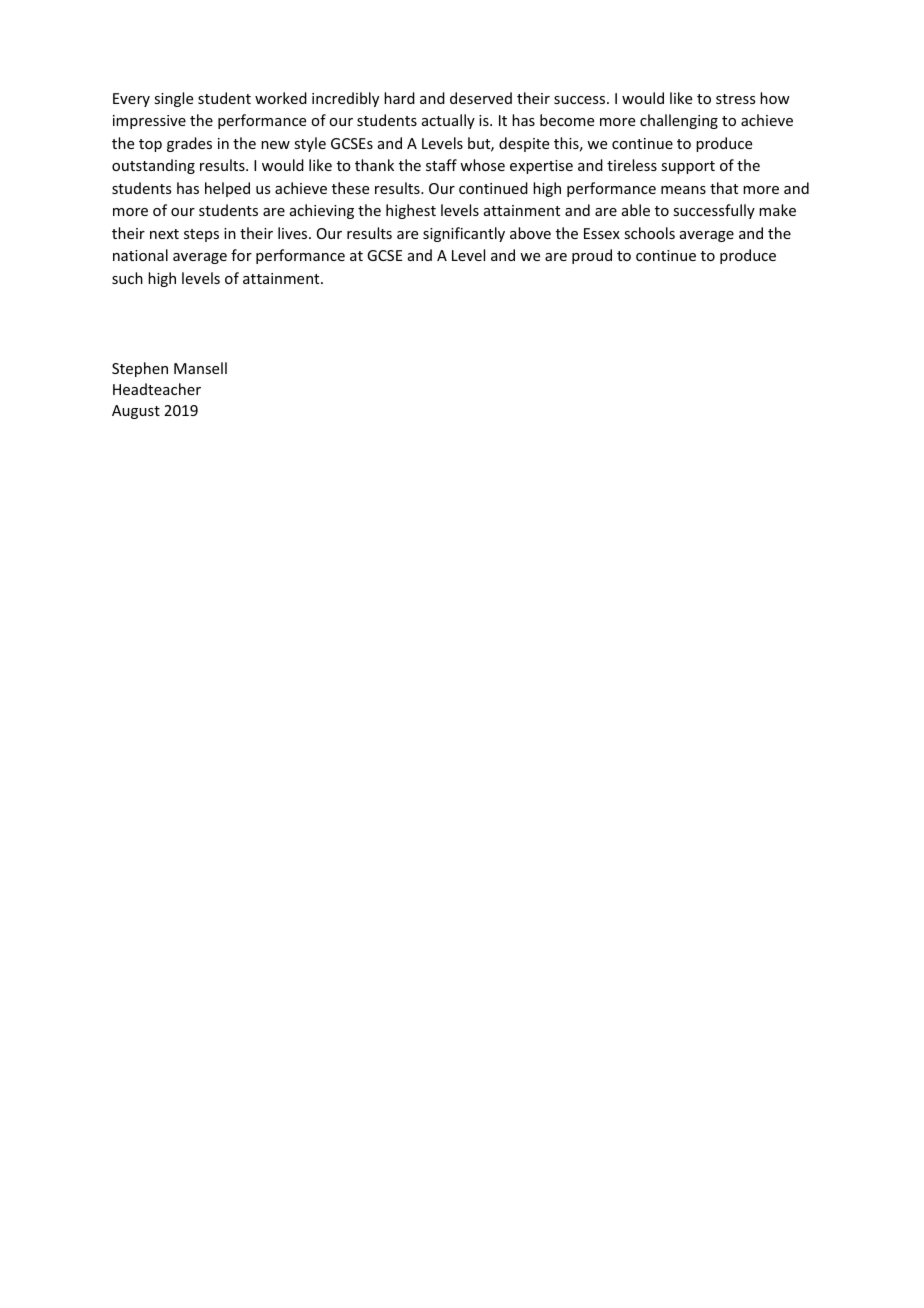  I want to click on single, so click(173, 99).
